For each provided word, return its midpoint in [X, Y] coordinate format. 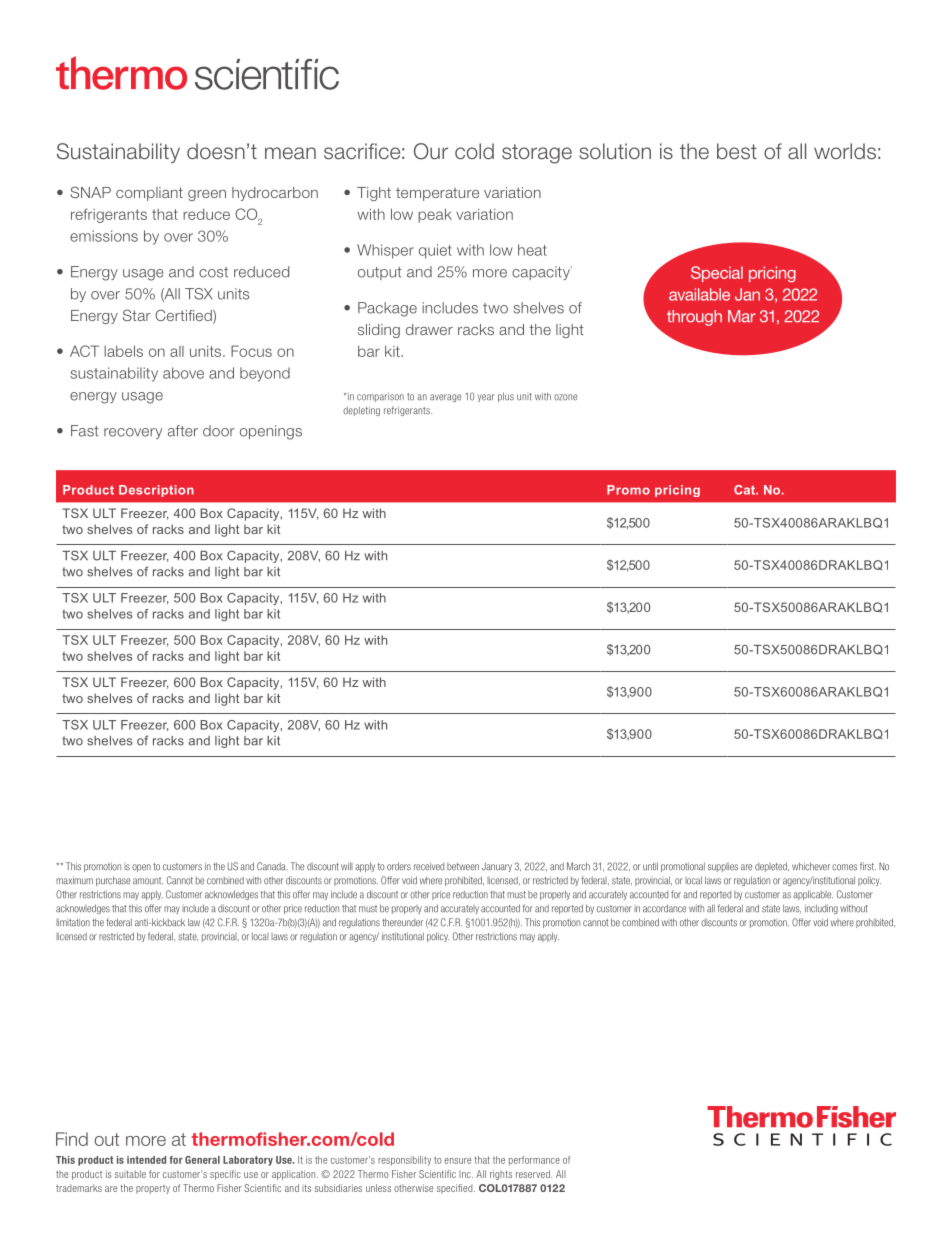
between [463, 867]
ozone [565, 397]
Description [156, 491]
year [486, 398]
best [737, 151]
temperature [437, 194]
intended [146, 1160]
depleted [772, 867]
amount [148, 881]
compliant [149, 194]
